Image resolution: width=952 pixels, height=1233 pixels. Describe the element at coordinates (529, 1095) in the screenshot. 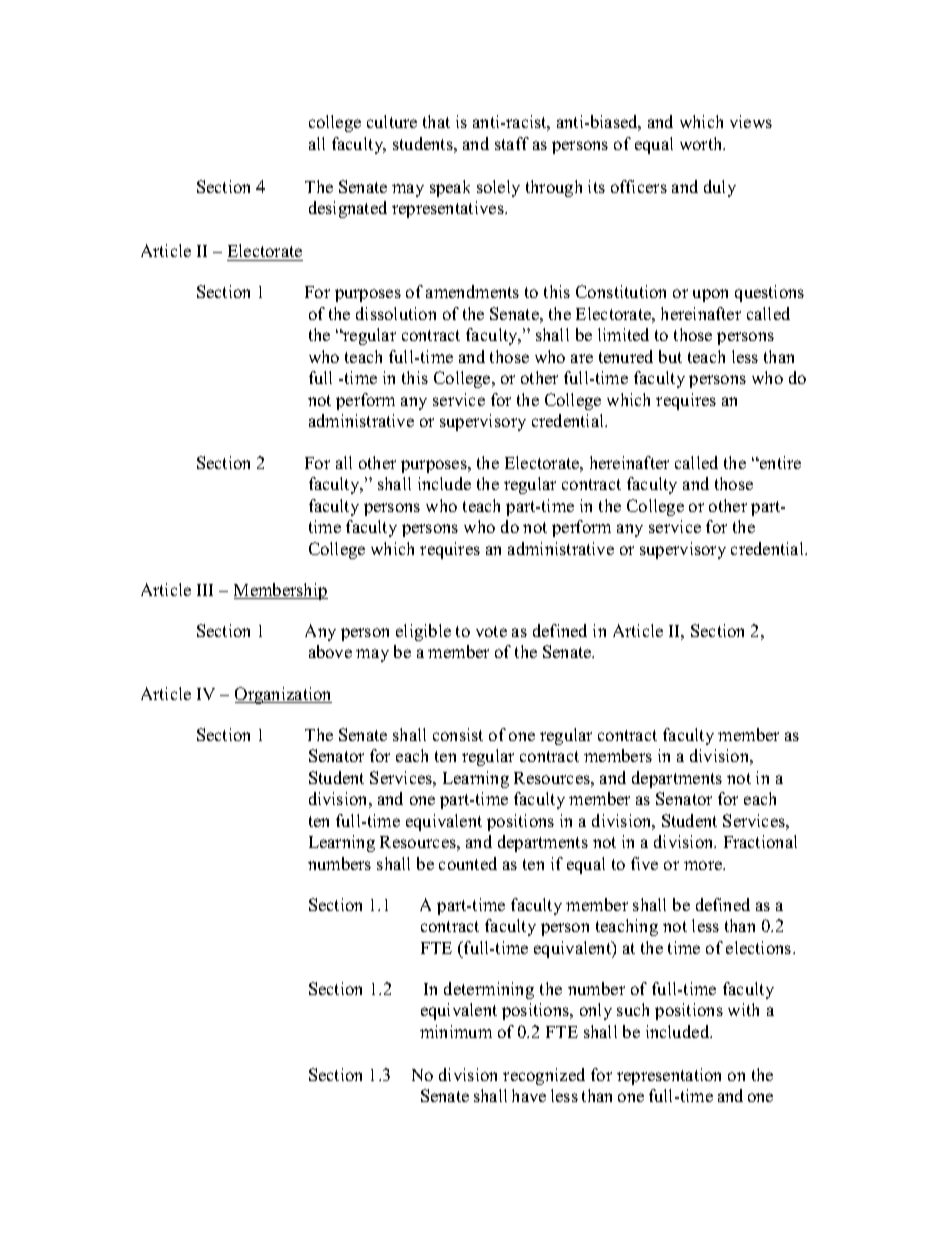

I see `have` at that location.
